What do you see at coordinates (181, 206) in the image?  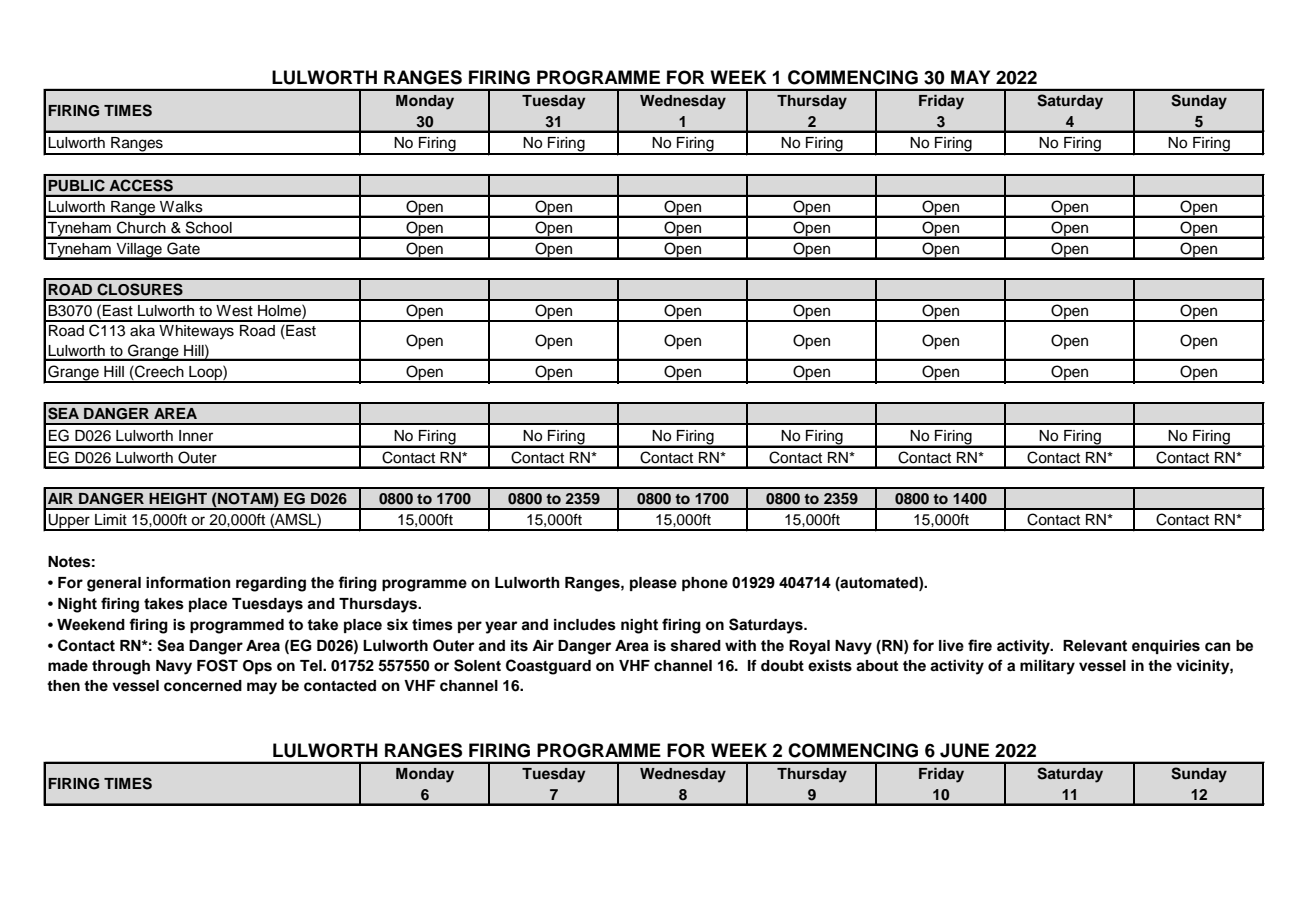 I see `Walks` at bounding box center [181, 206].
